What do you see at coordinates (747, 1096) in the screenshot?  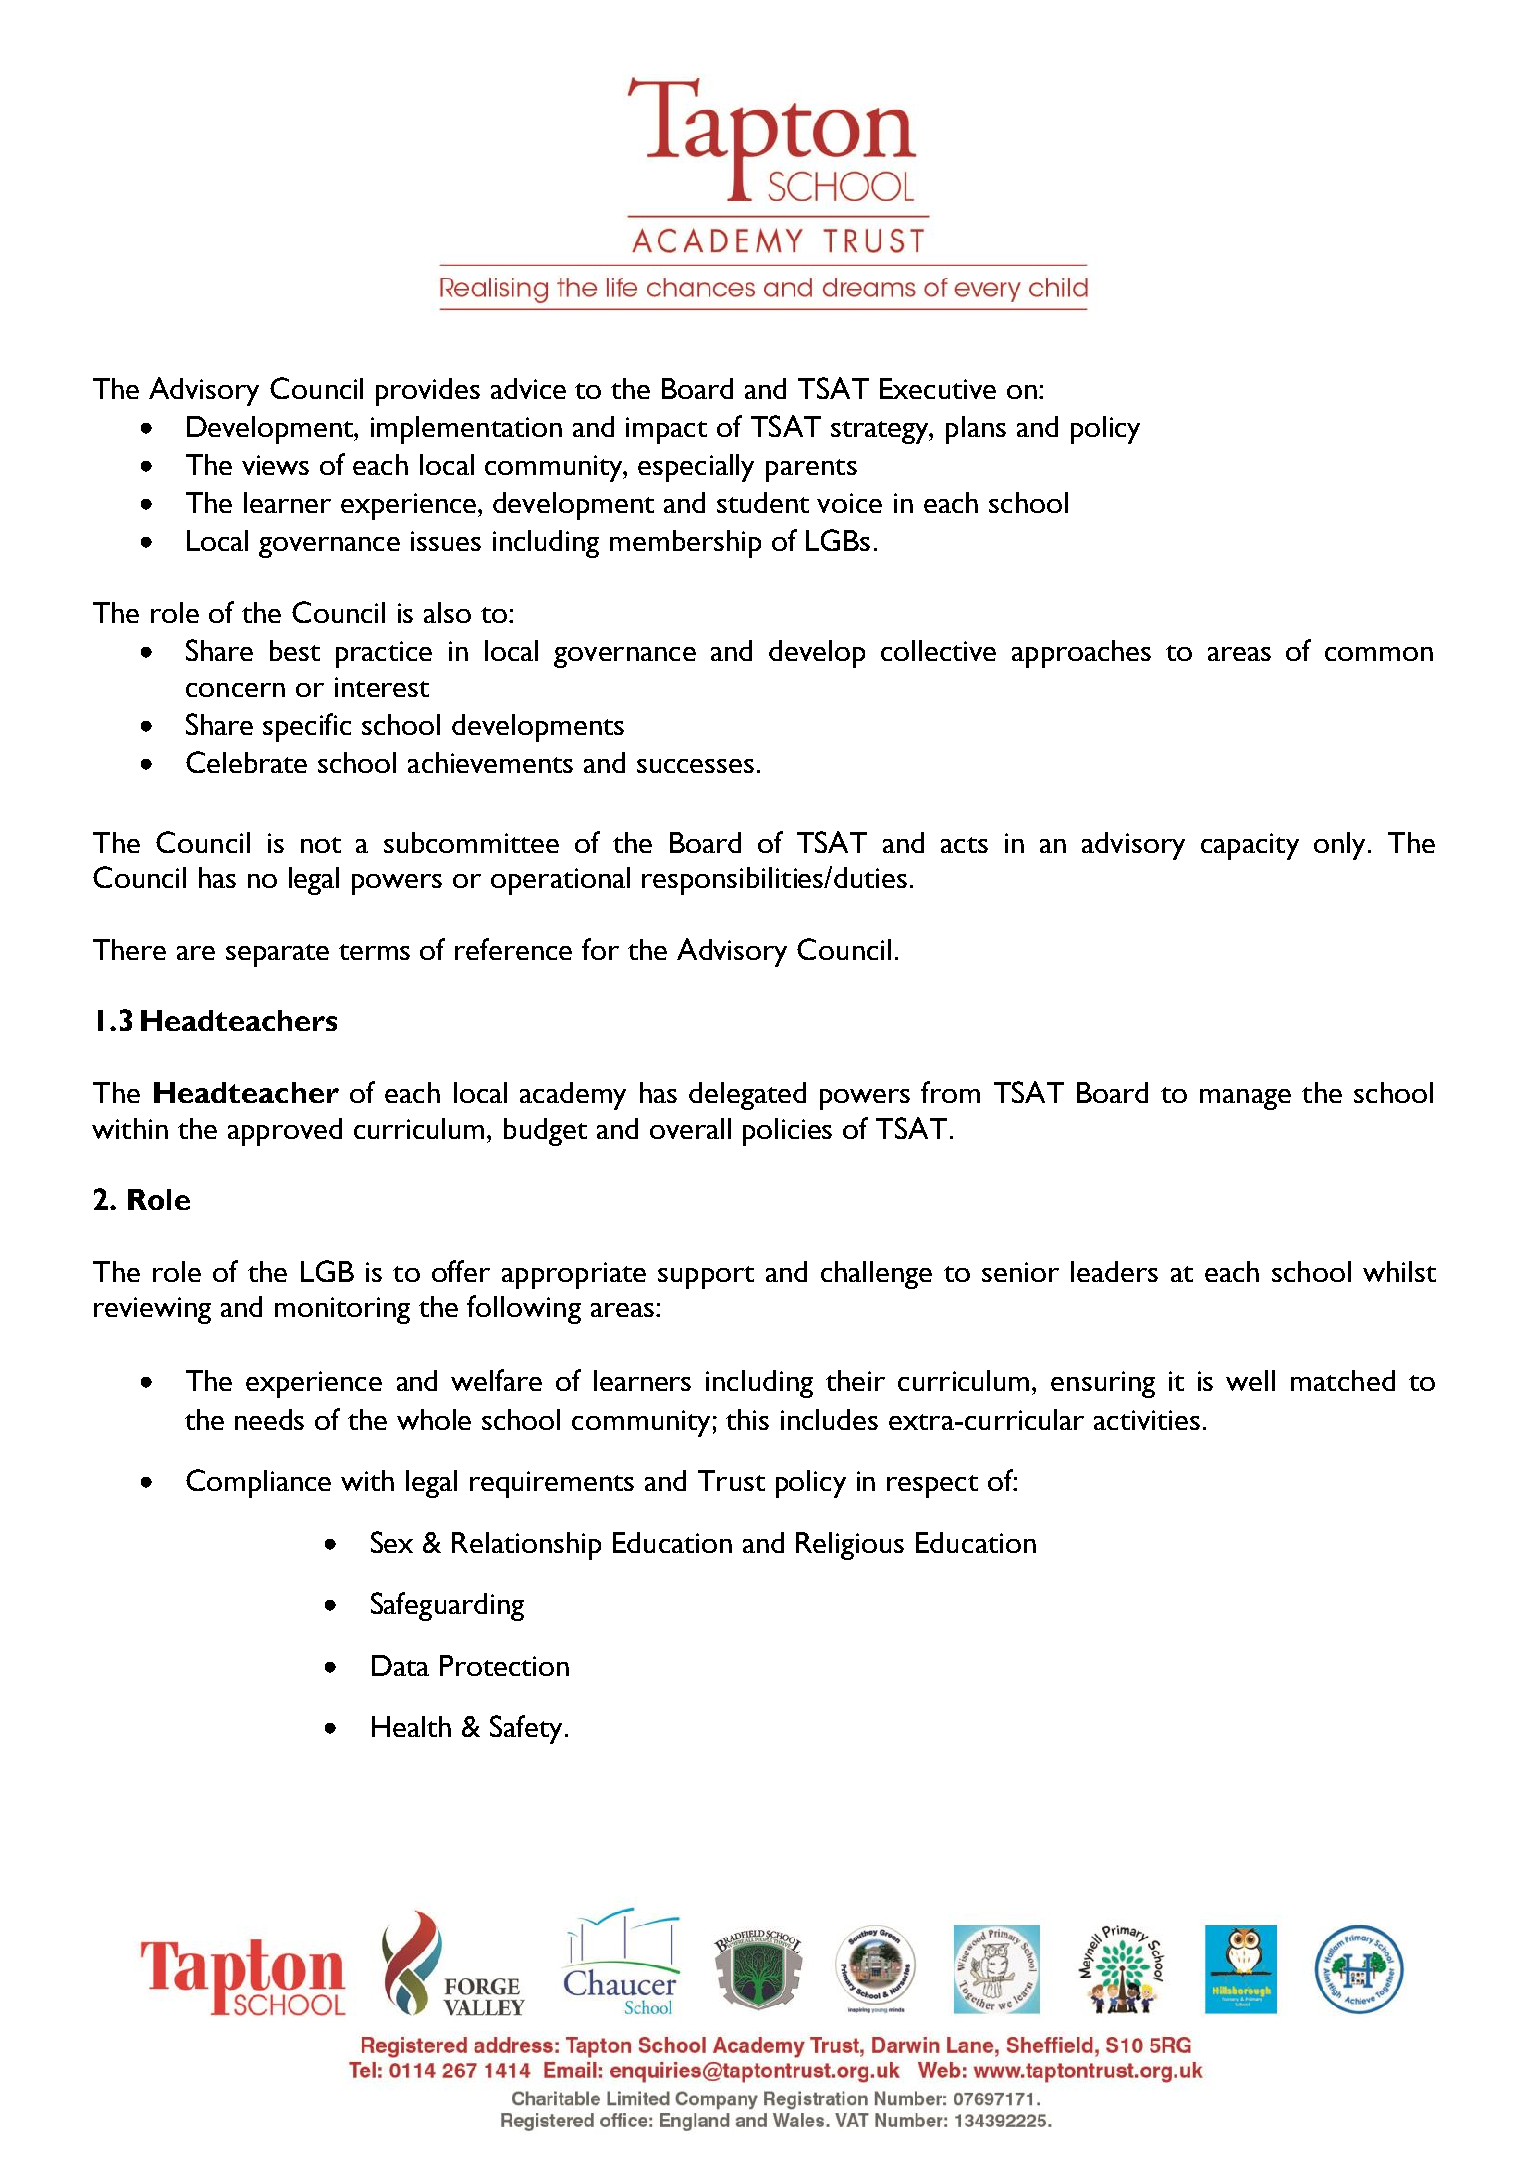 I see `delegated` at bounding box center [747, 1096].
